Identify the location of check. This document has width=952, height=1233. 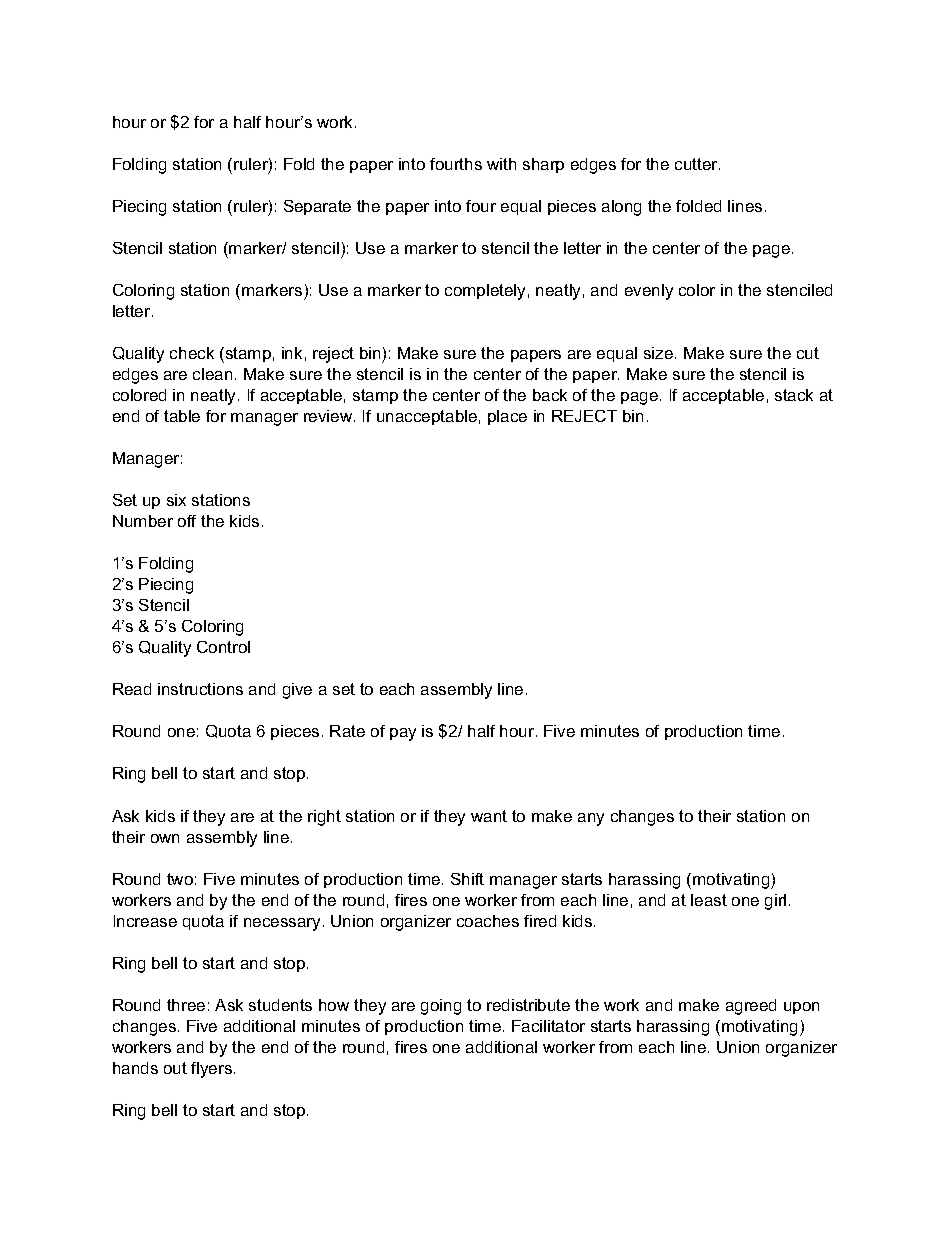
(192, 353).
